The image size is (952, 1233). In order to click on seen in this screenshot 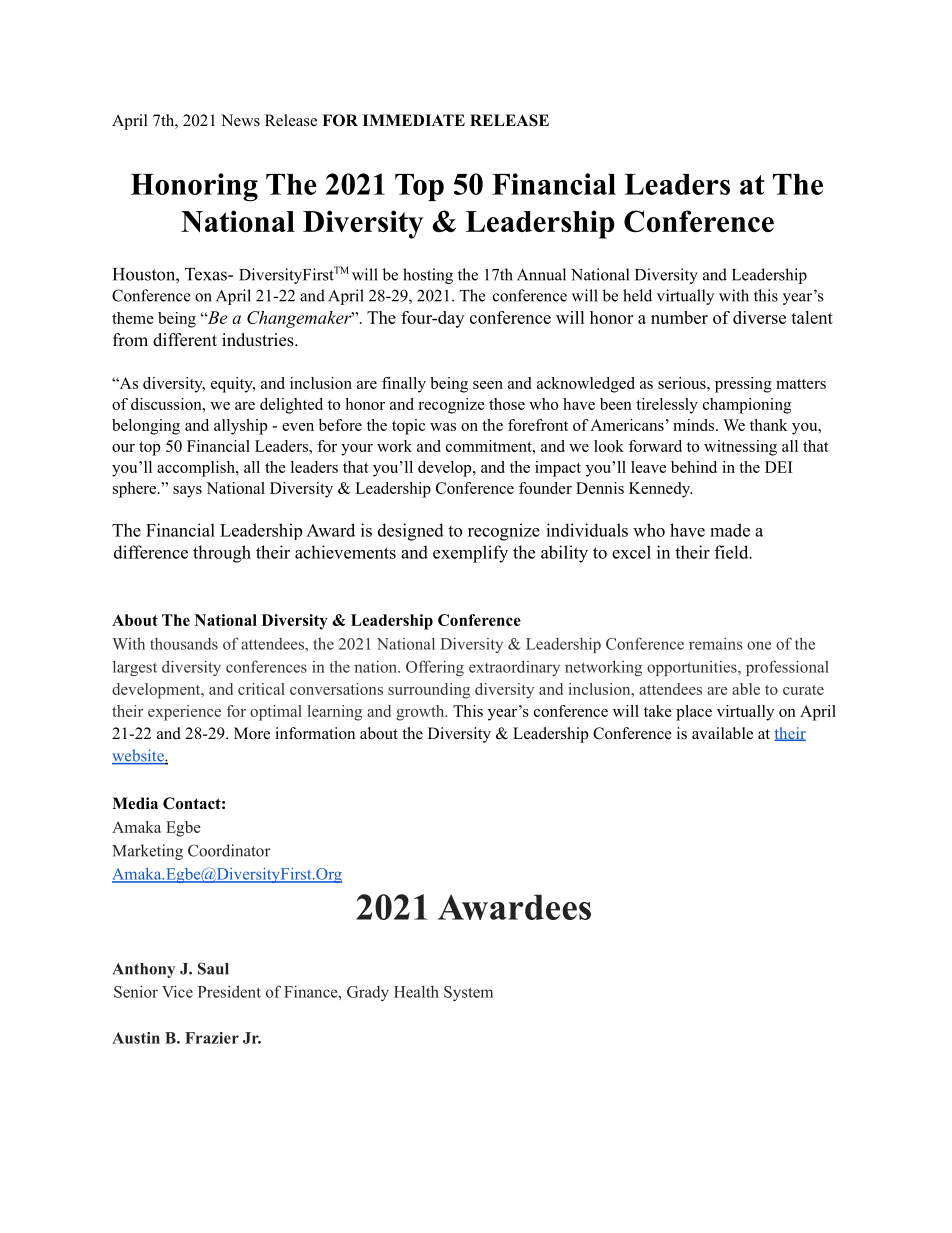, I will do `click(488, 385)`.
